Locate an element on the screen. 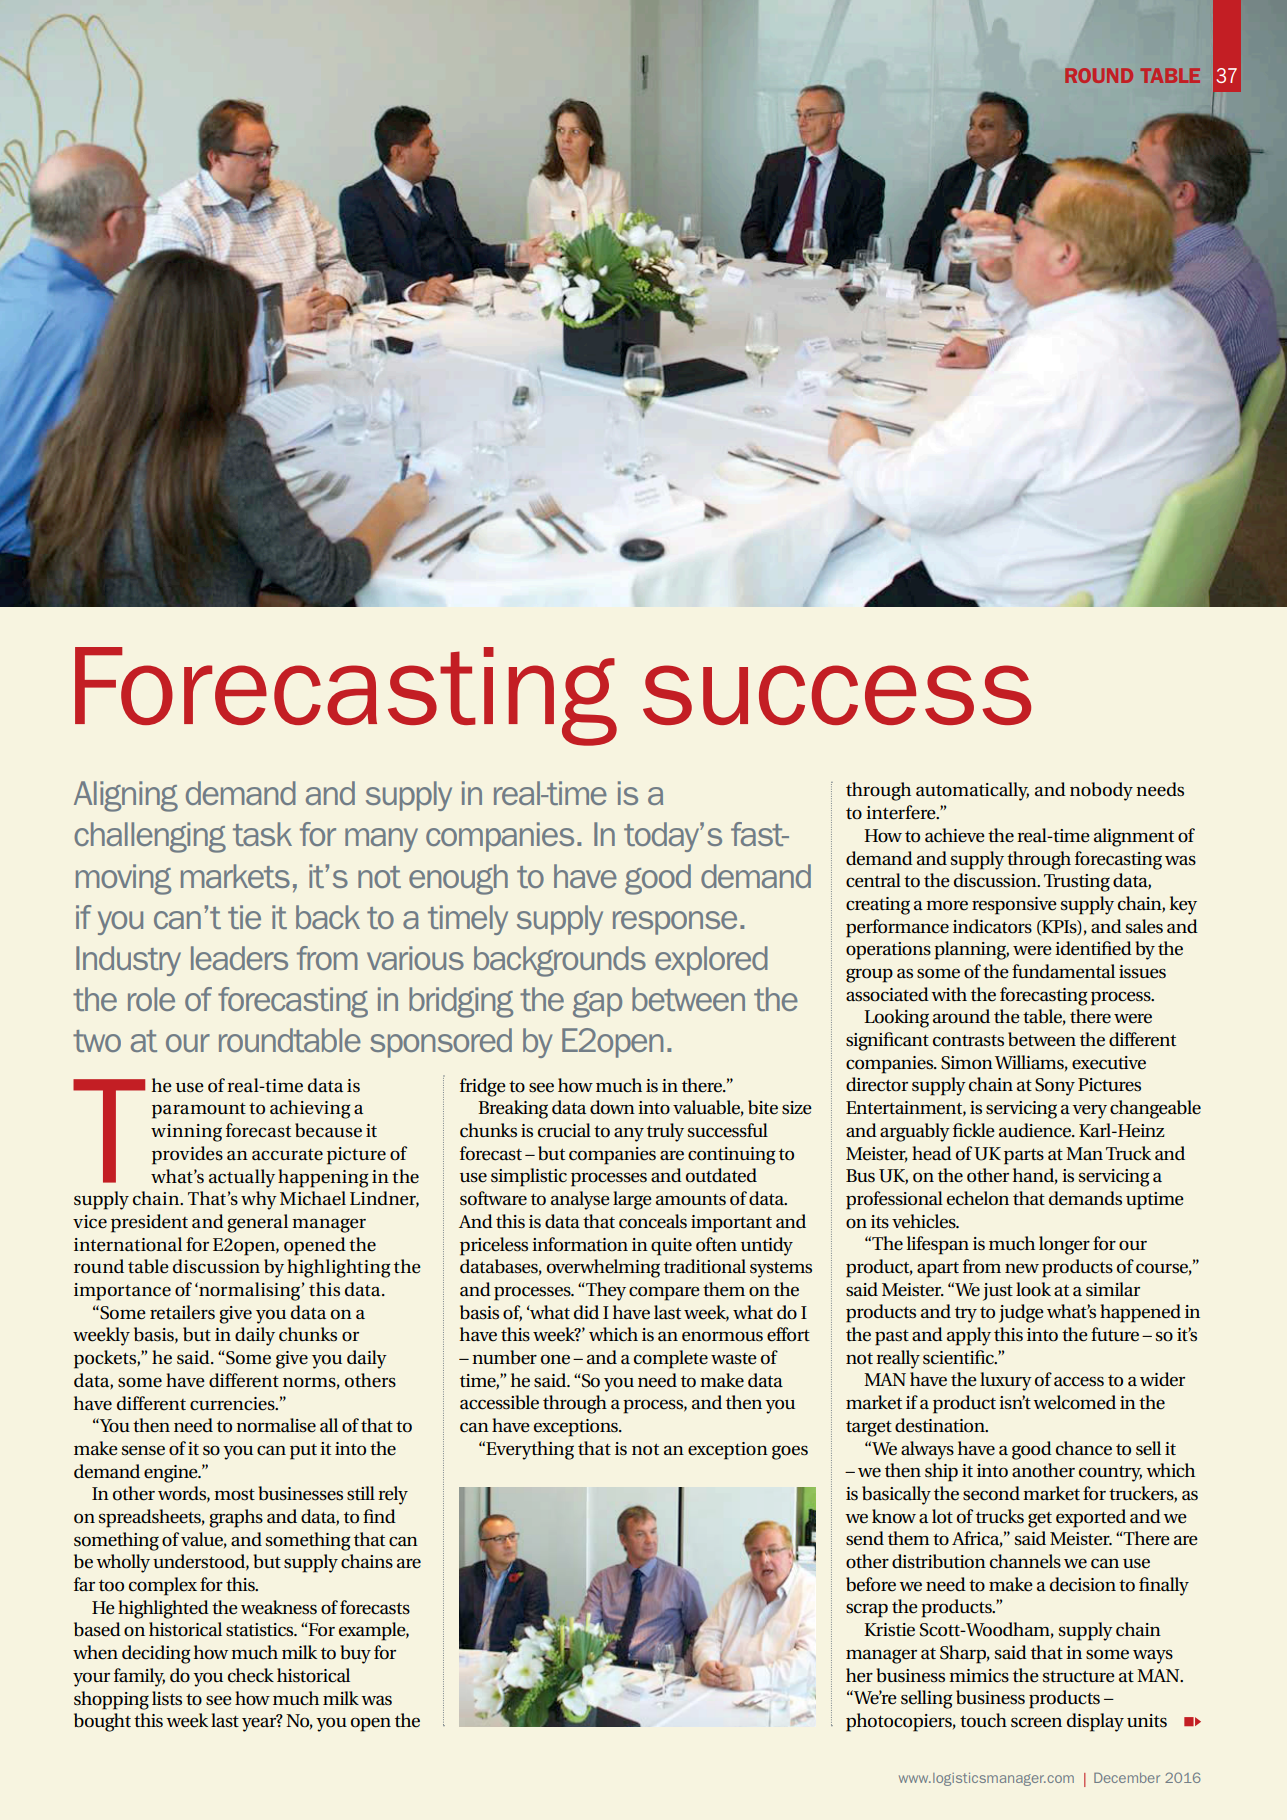 This screenshot has width=1287, height=1820. chance is located at coordinates (1084, 1448).
